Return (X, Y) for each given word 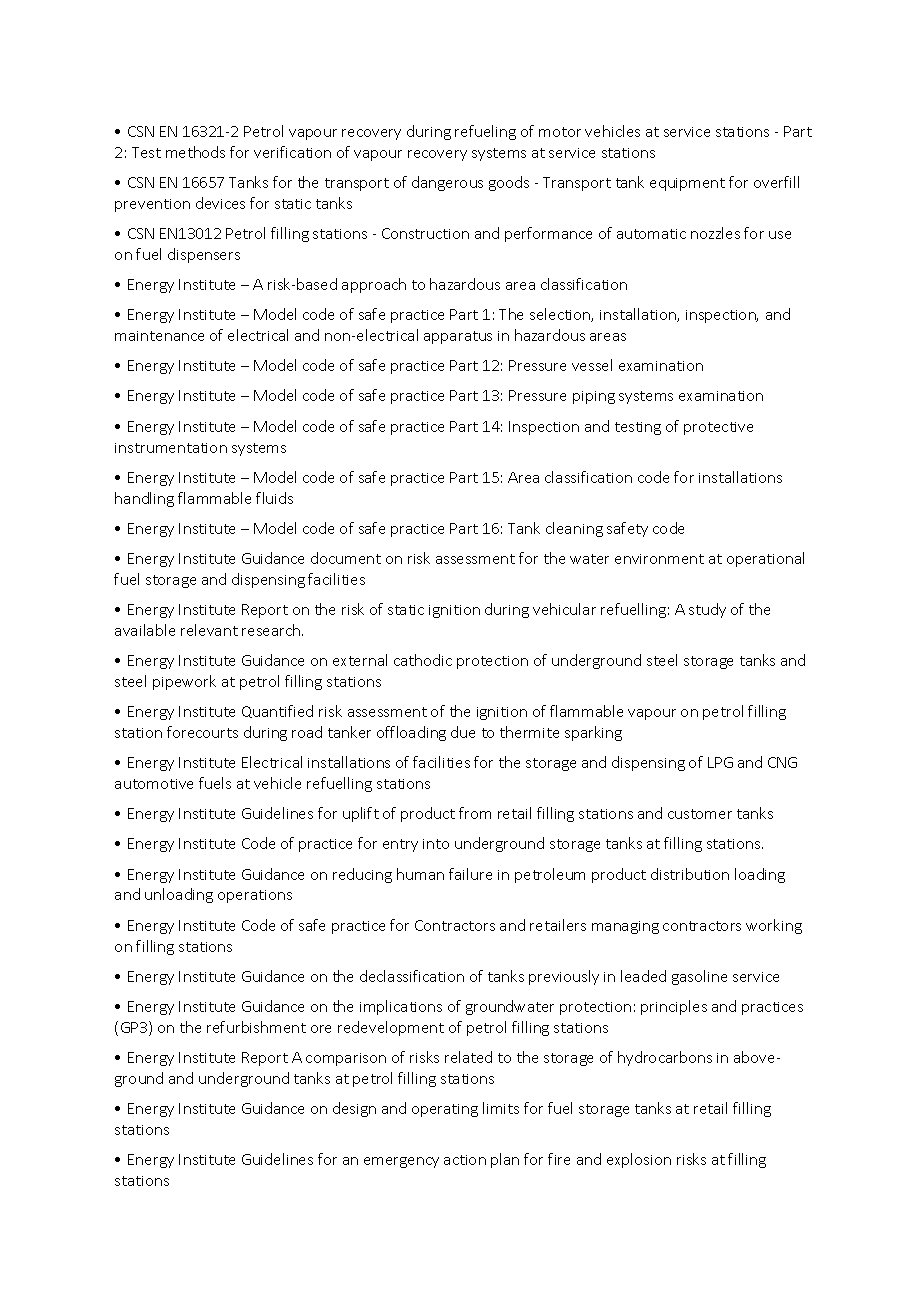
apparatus (458, 337)
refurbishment (256, 1027)
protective (718, 428)
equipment (687, 184)
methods (195, 152)
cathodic (423, 660)
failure (470, 874)
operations (255, 896)
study (707, 610)
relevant (209, 630)
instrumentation (171, 448)
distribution (690, 874)
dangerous (447, 183)
